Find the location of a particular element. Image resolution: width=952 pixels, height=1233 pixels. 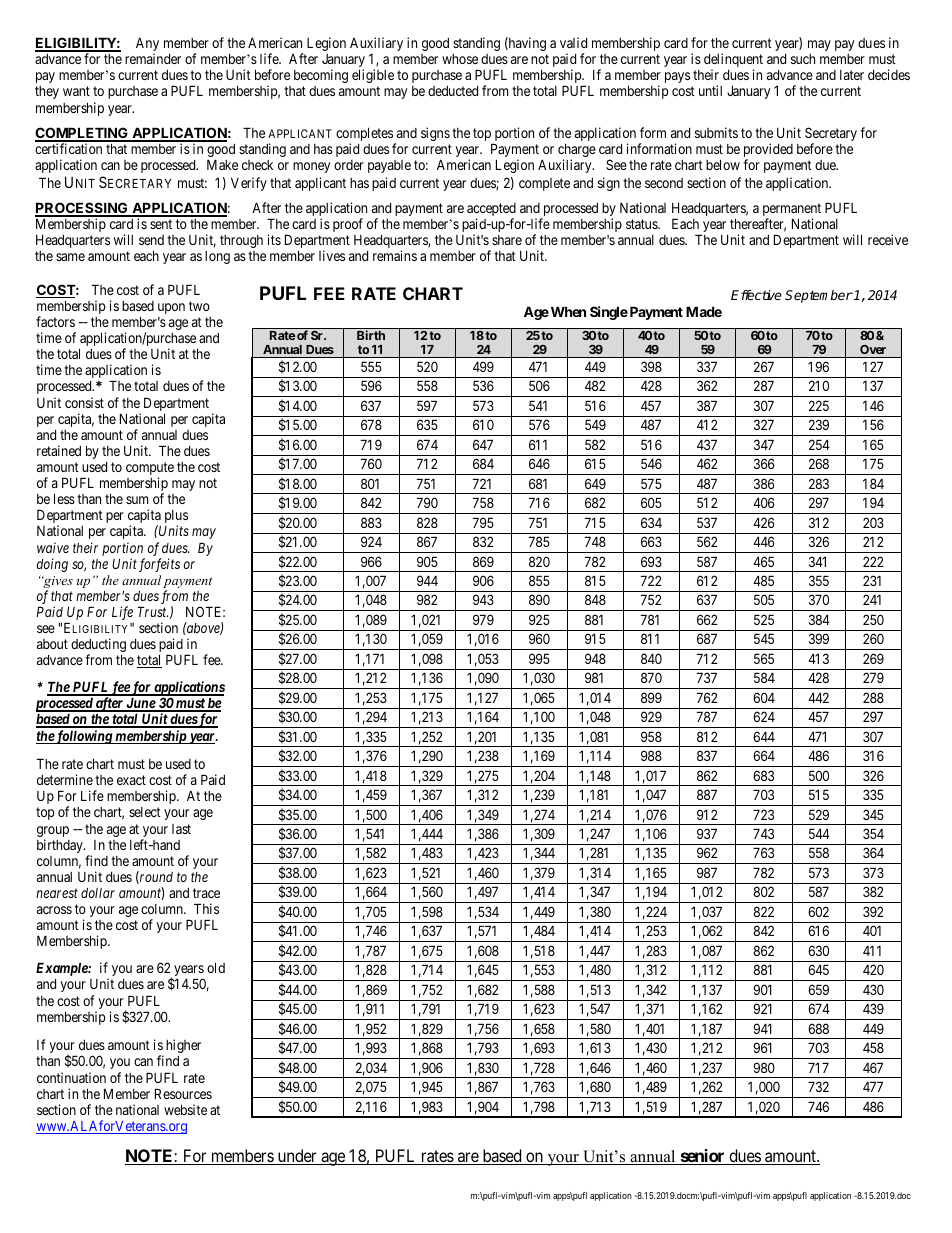

such is located at coordinates (803, 59).
